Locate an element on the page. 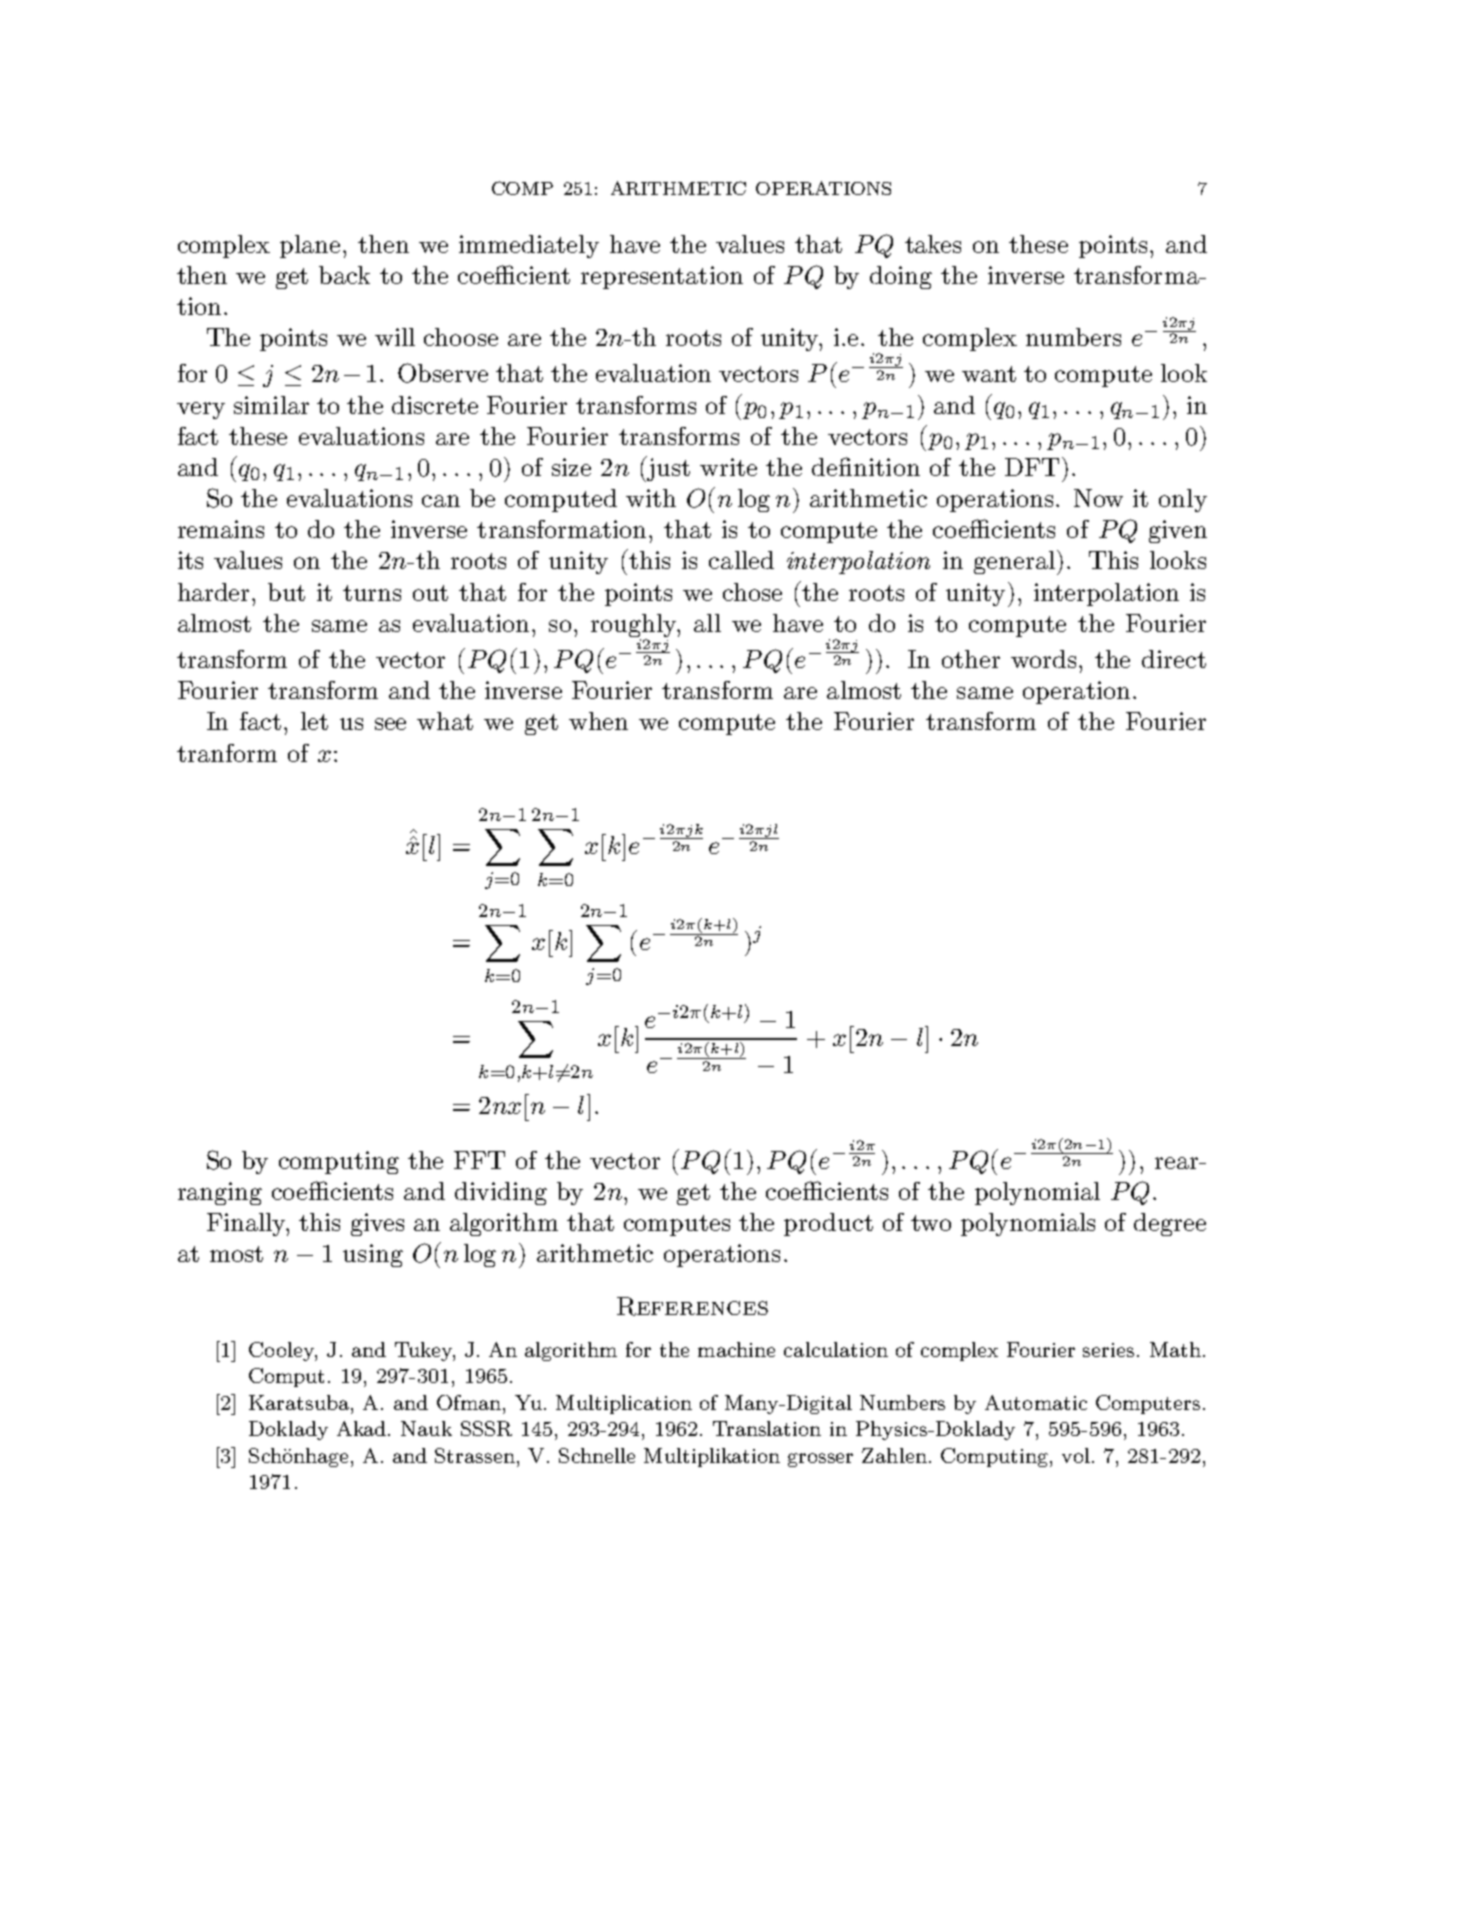 This image has height=1906, width=1473. takes is located at coordinates (933, 244).
